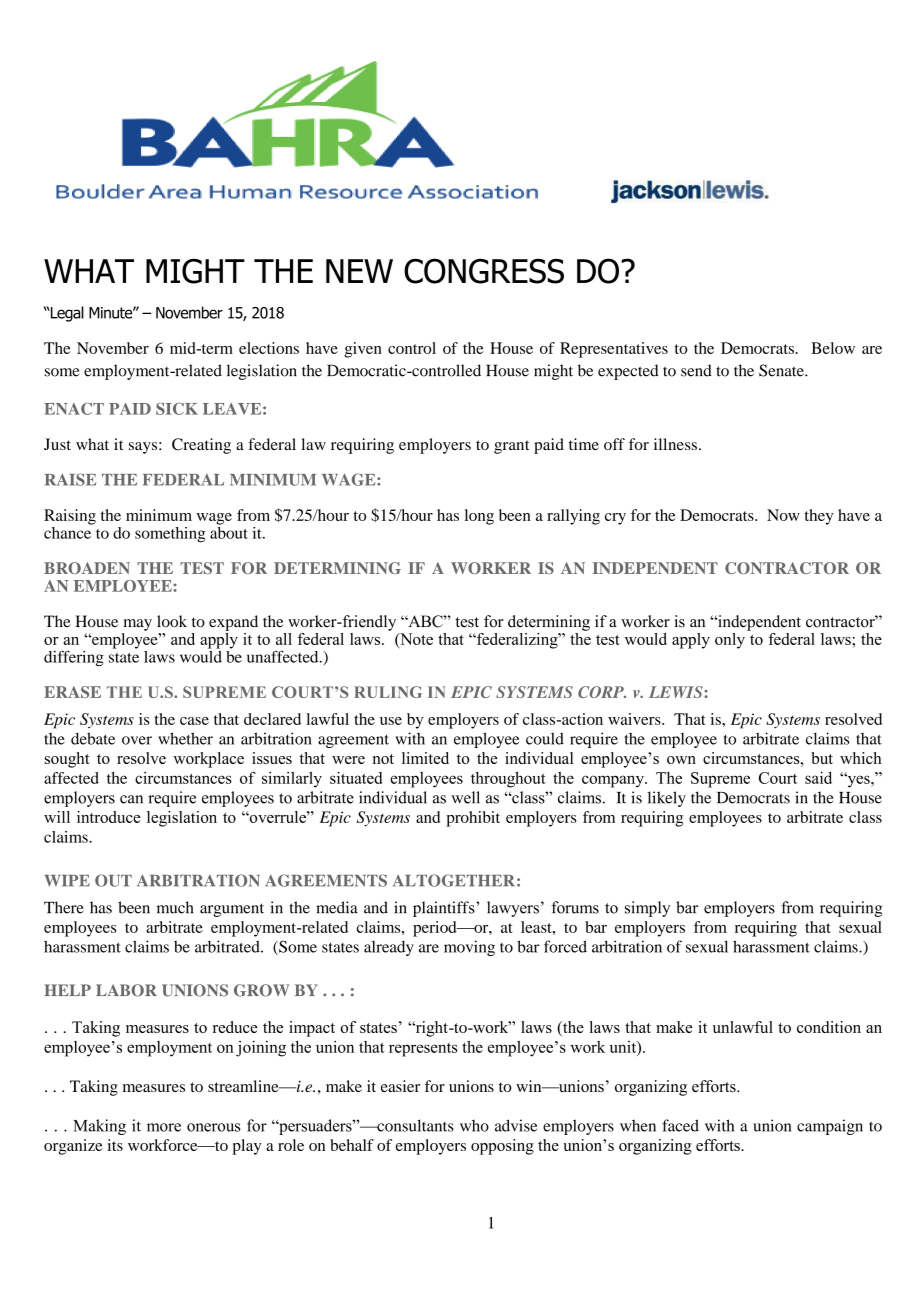 Image resolution: width=924 pixels, height=1308 pixels. Describe the element at coordinates (666, 799) in the screenshot. I see `likely` at that location.
